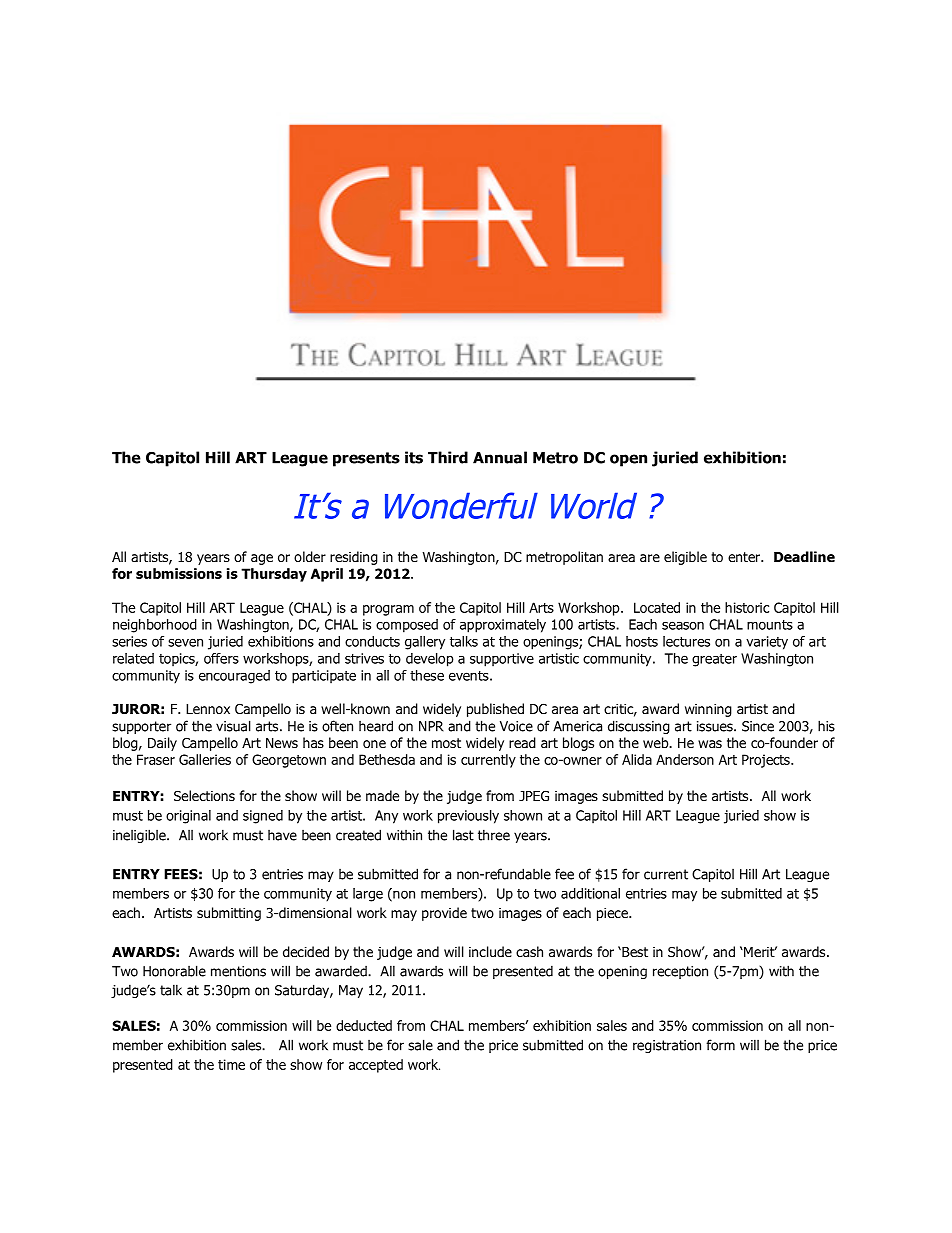 The height and width of the image is (1233, 952). What do you see at coordinates (745, 557) in the image?
I see `enter` at bounding box center [745, 557].
